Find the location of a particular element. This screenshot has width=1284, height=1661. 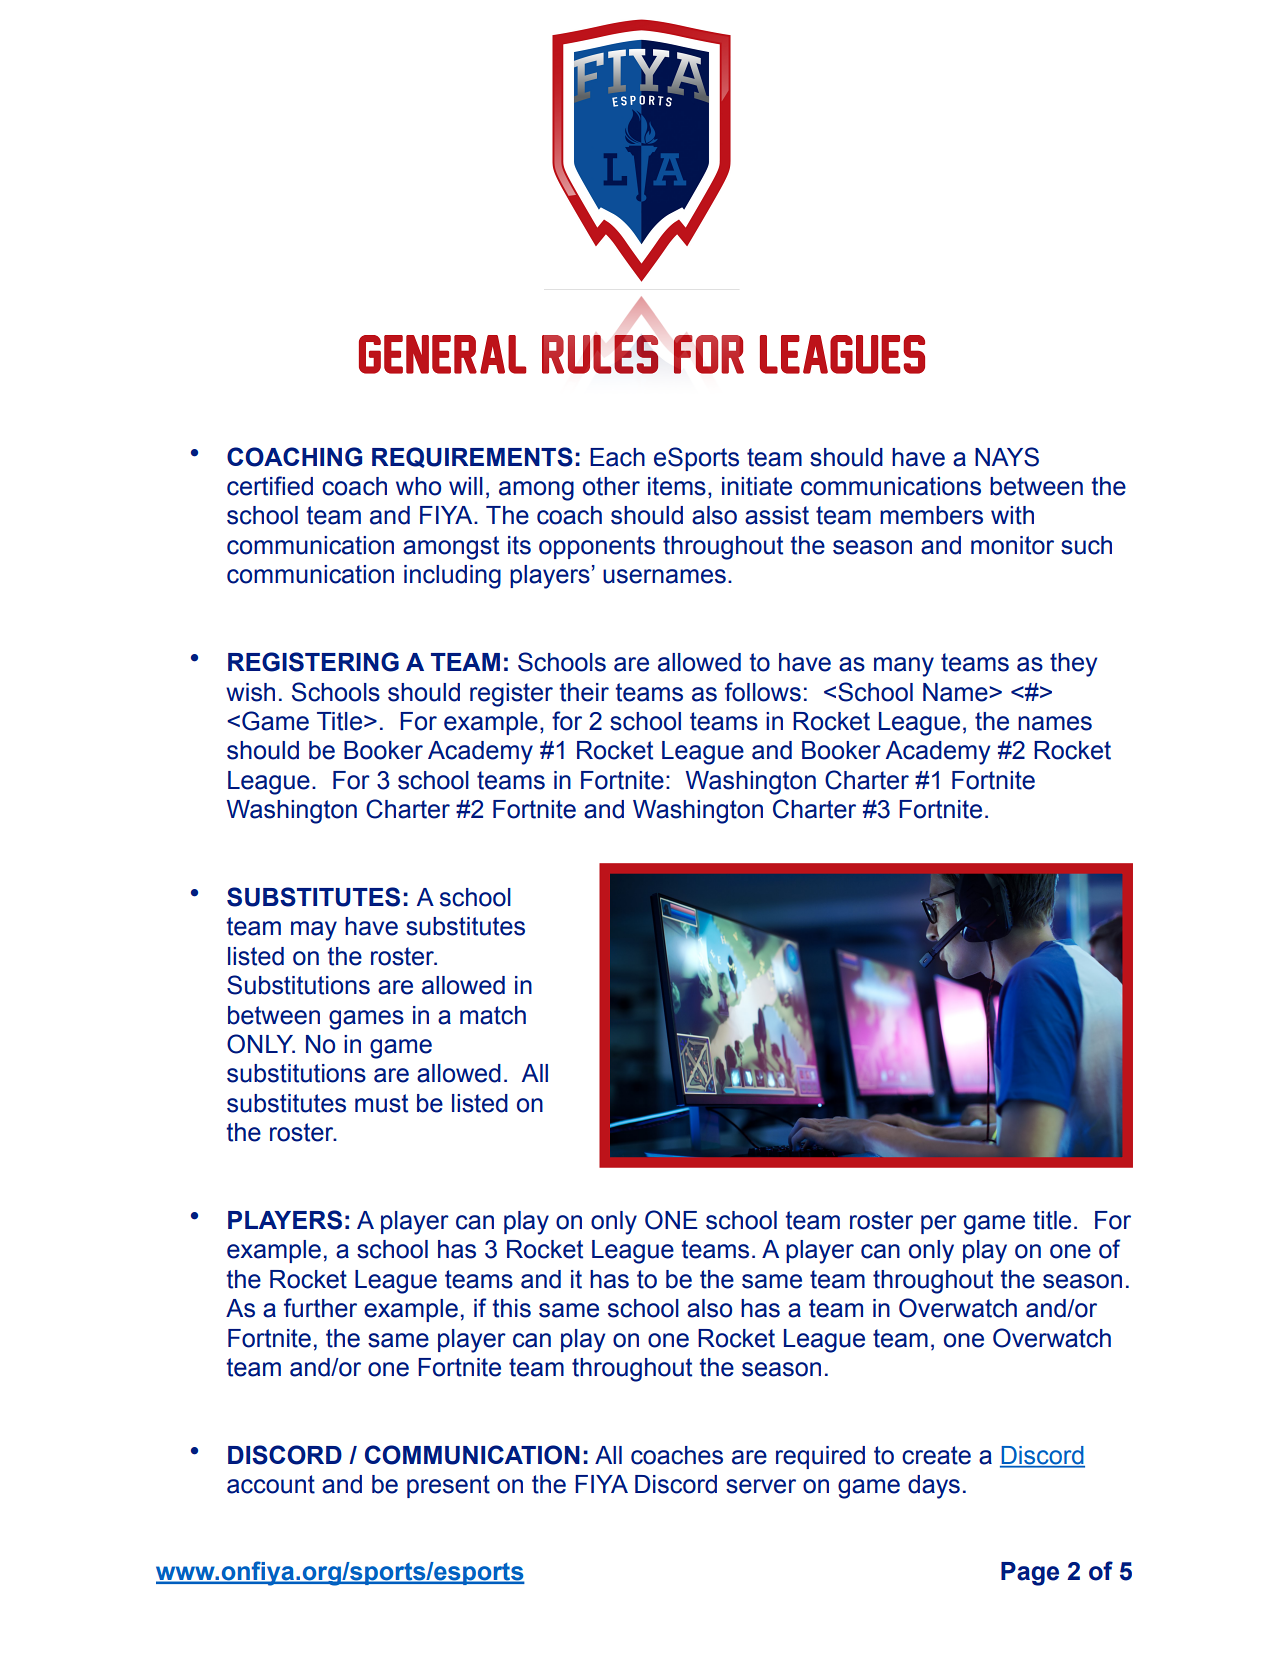

account is located at coordinates (271, 1484).
